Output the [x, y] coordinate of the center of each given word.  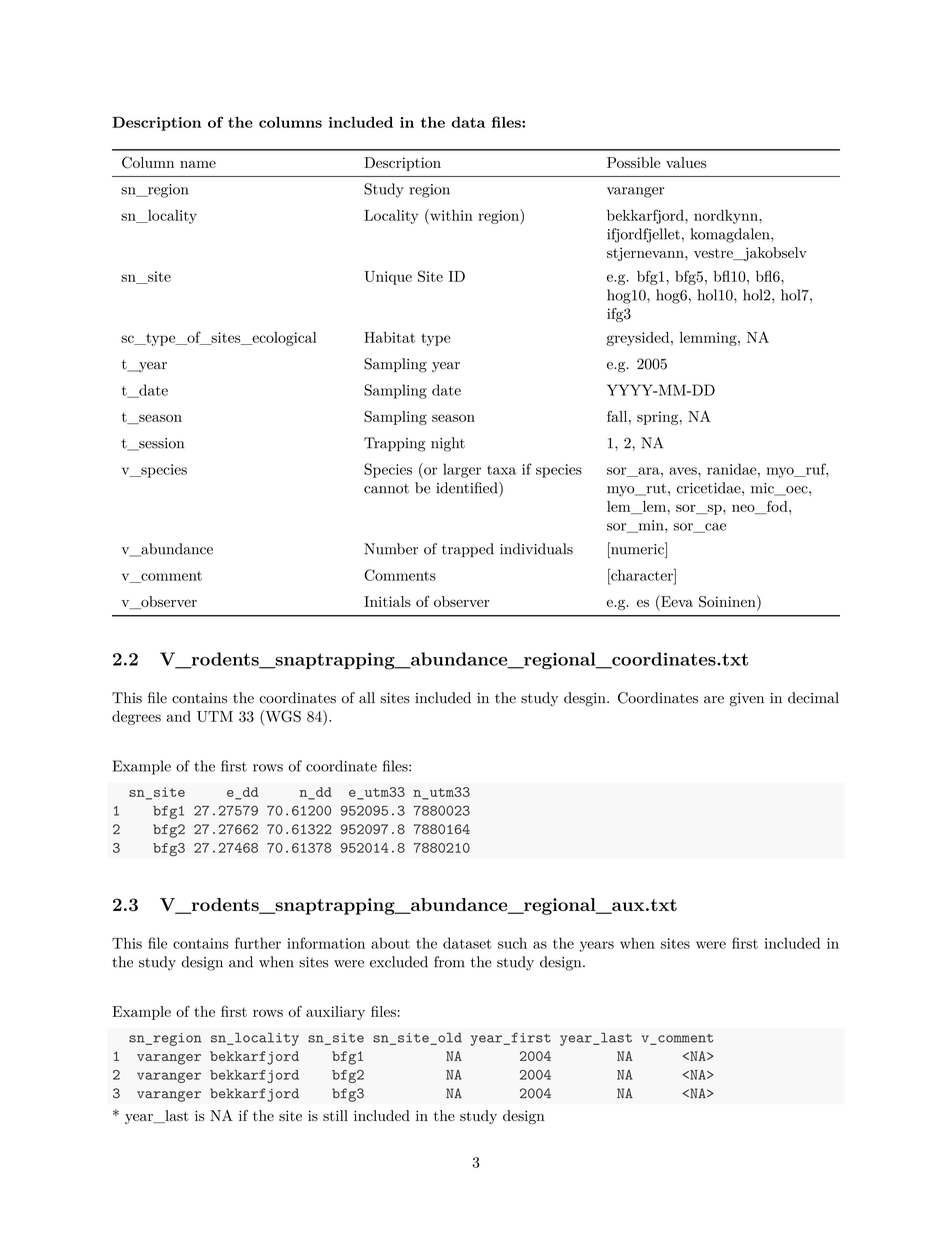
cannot [386, 489]
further [258, 943]
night [448, 444]
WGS [282, 716]
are [714, 700]
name [198, 164]
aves [684, 471]
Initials [387, 601]
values [686, 162]
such [512, 943]
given [746, 700]
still [335, 1115]
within [450, 215]
